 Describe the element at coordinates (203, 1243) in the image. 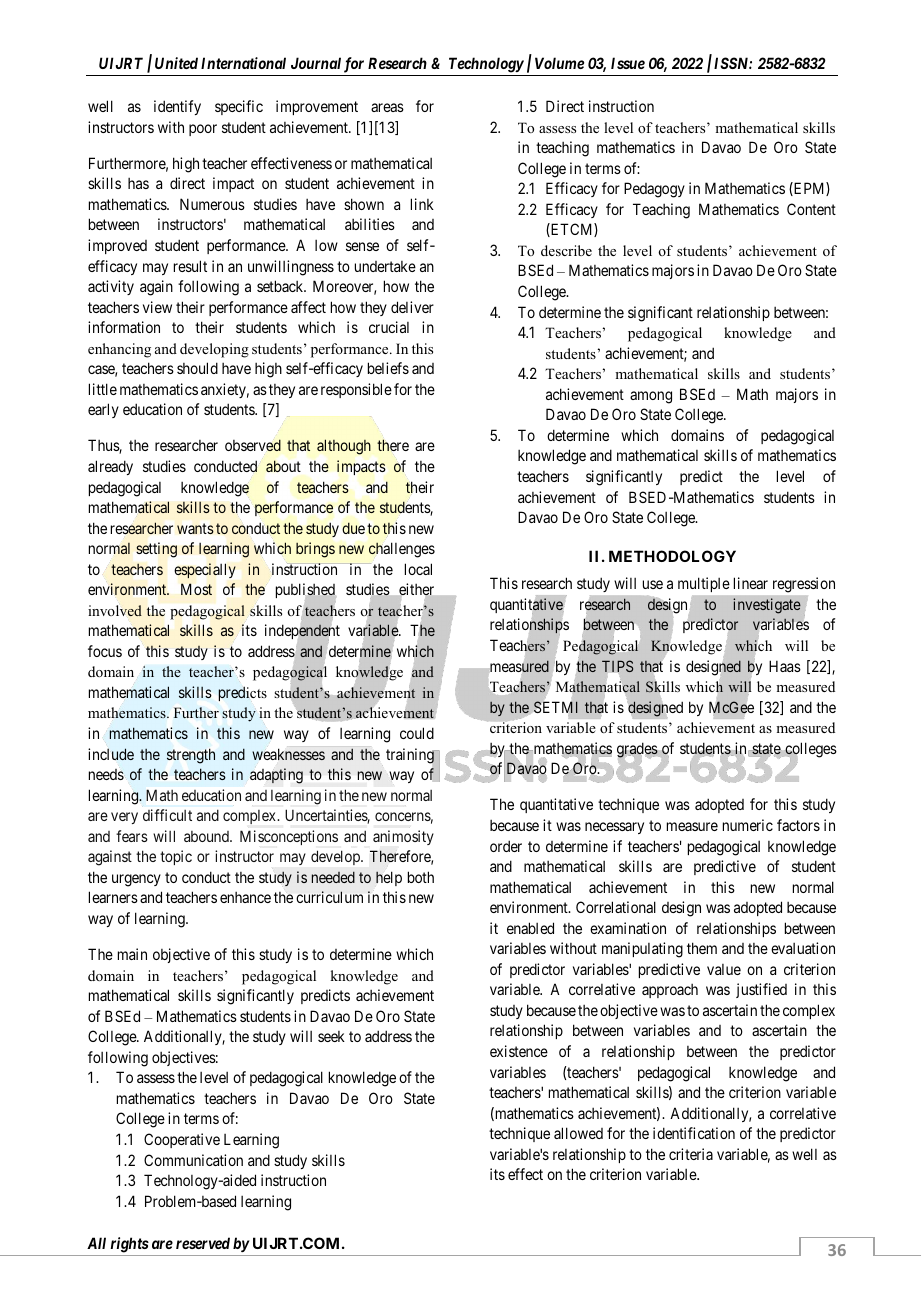

I see `reserved` at that location.
